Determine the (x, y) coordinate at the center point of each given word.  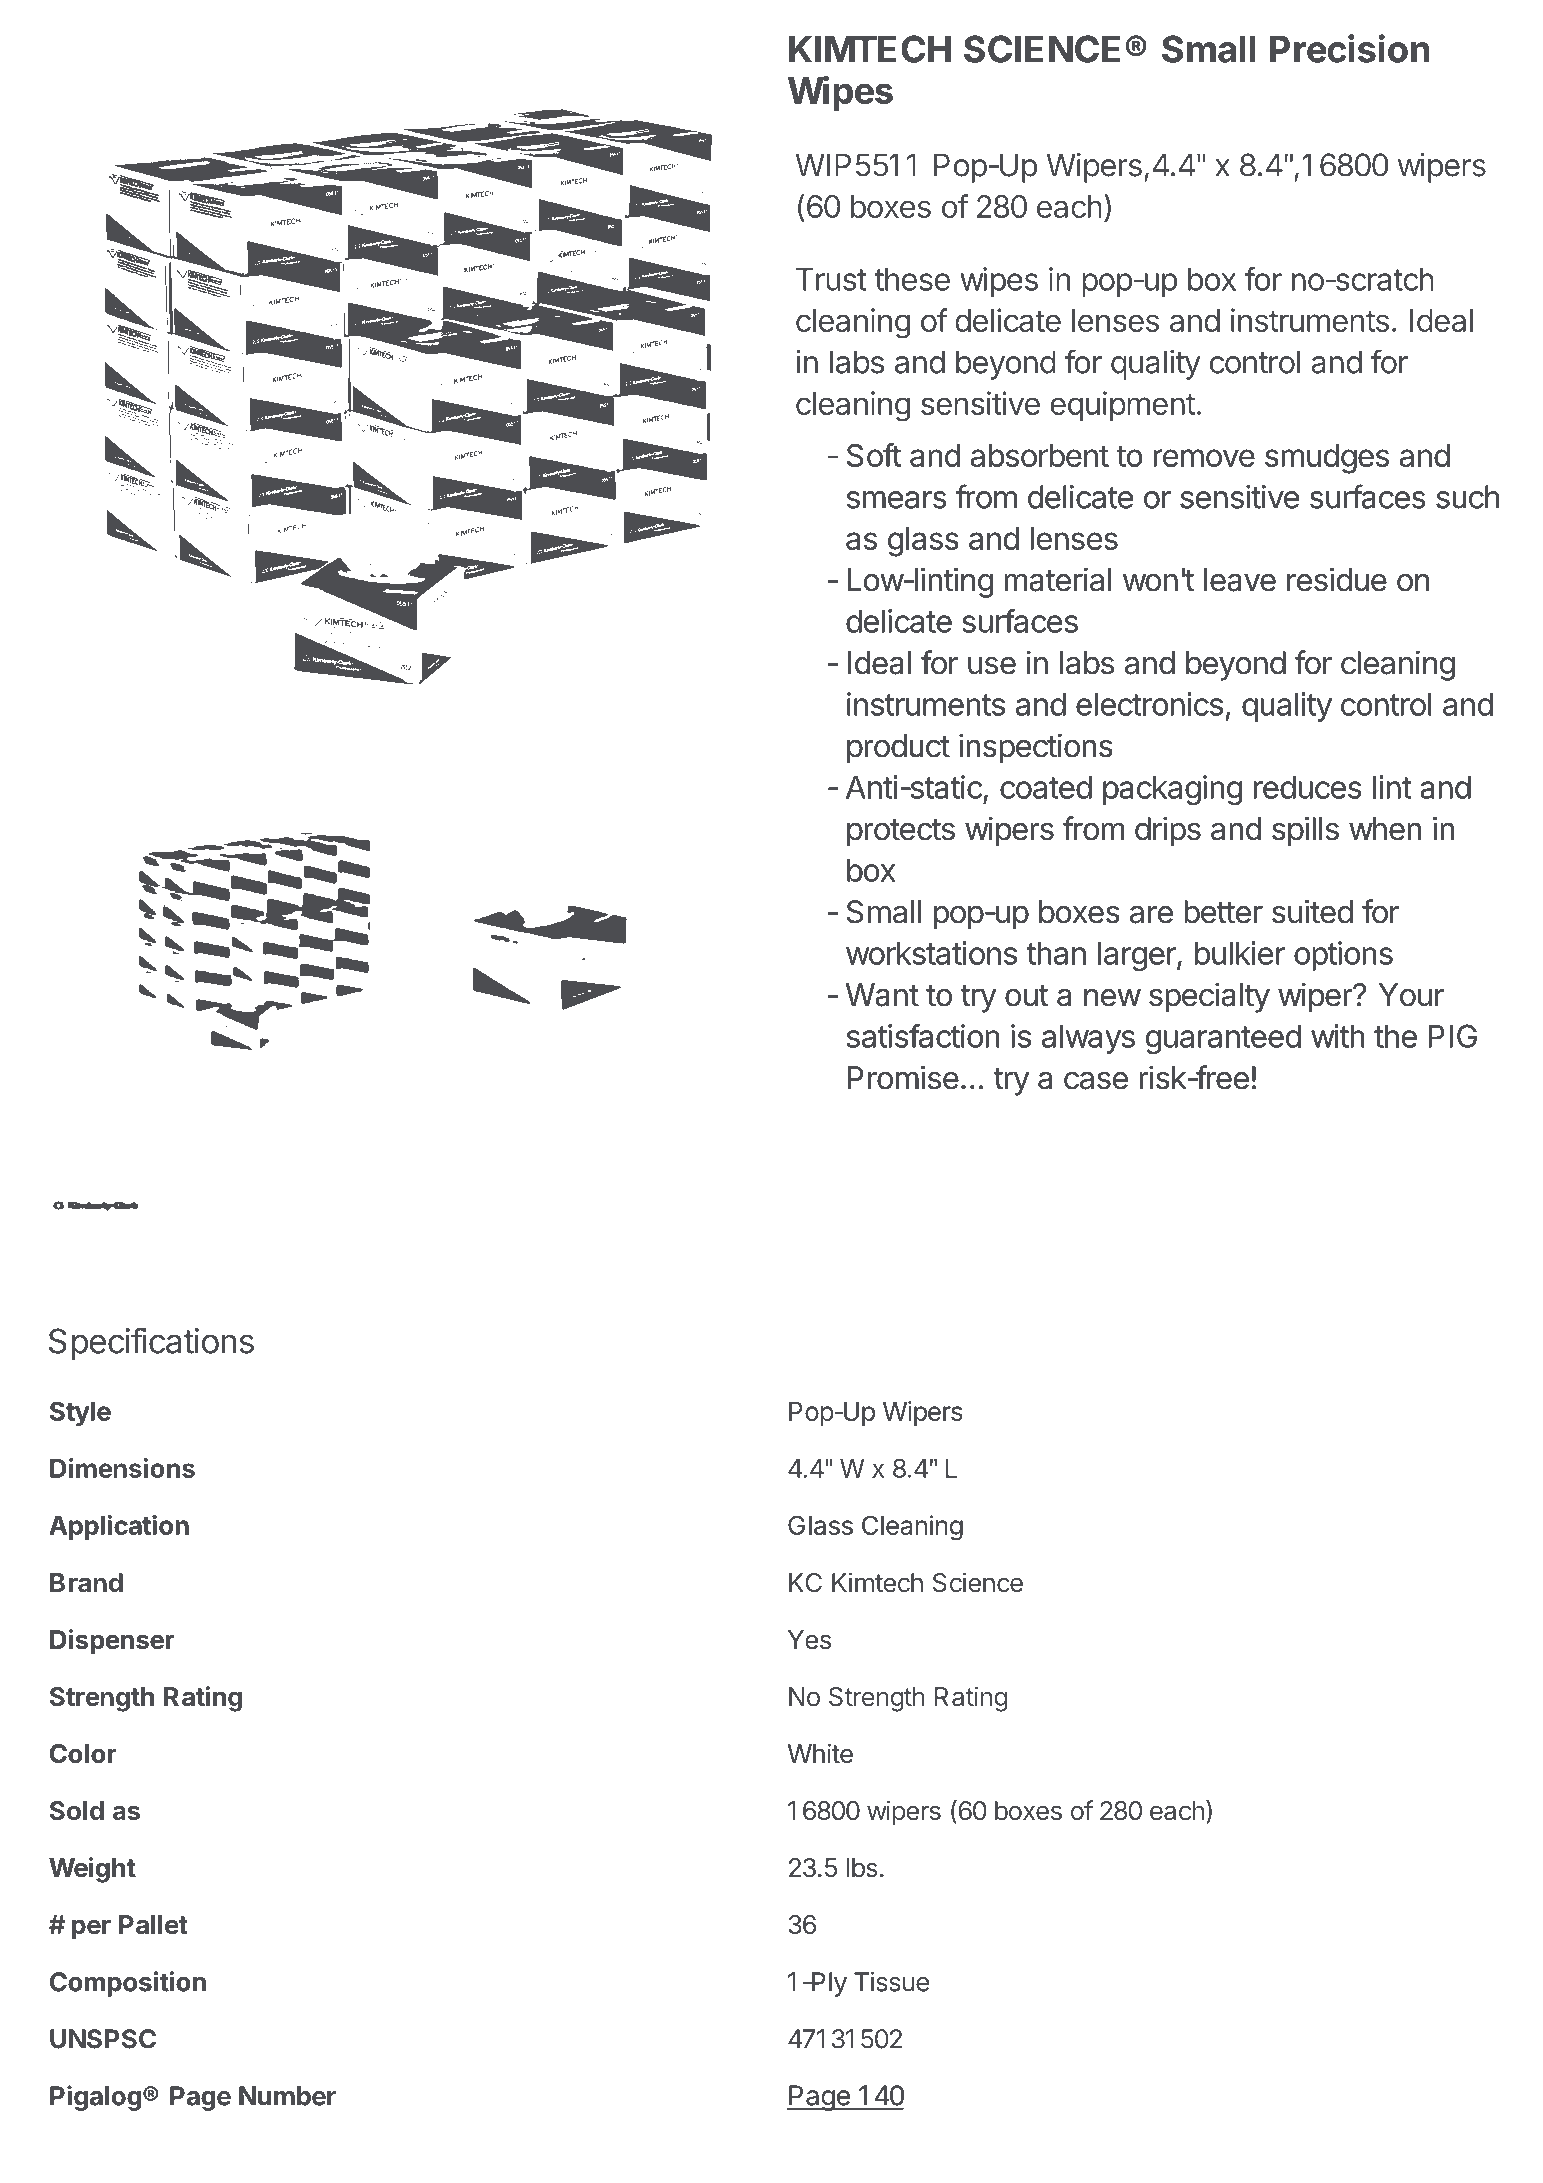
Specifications (151, 1343)
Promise (903, 1077)
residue (1337, 579)
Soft (874, 455)
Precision (1350, 48)
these (912, 279)
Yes (809, 1639)
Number (287, 2096)
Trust (831, 279)
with (1338, 1036)
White (820, 1753)
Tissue (891, 1982)
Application (119, 1527)
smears (897, 500)
